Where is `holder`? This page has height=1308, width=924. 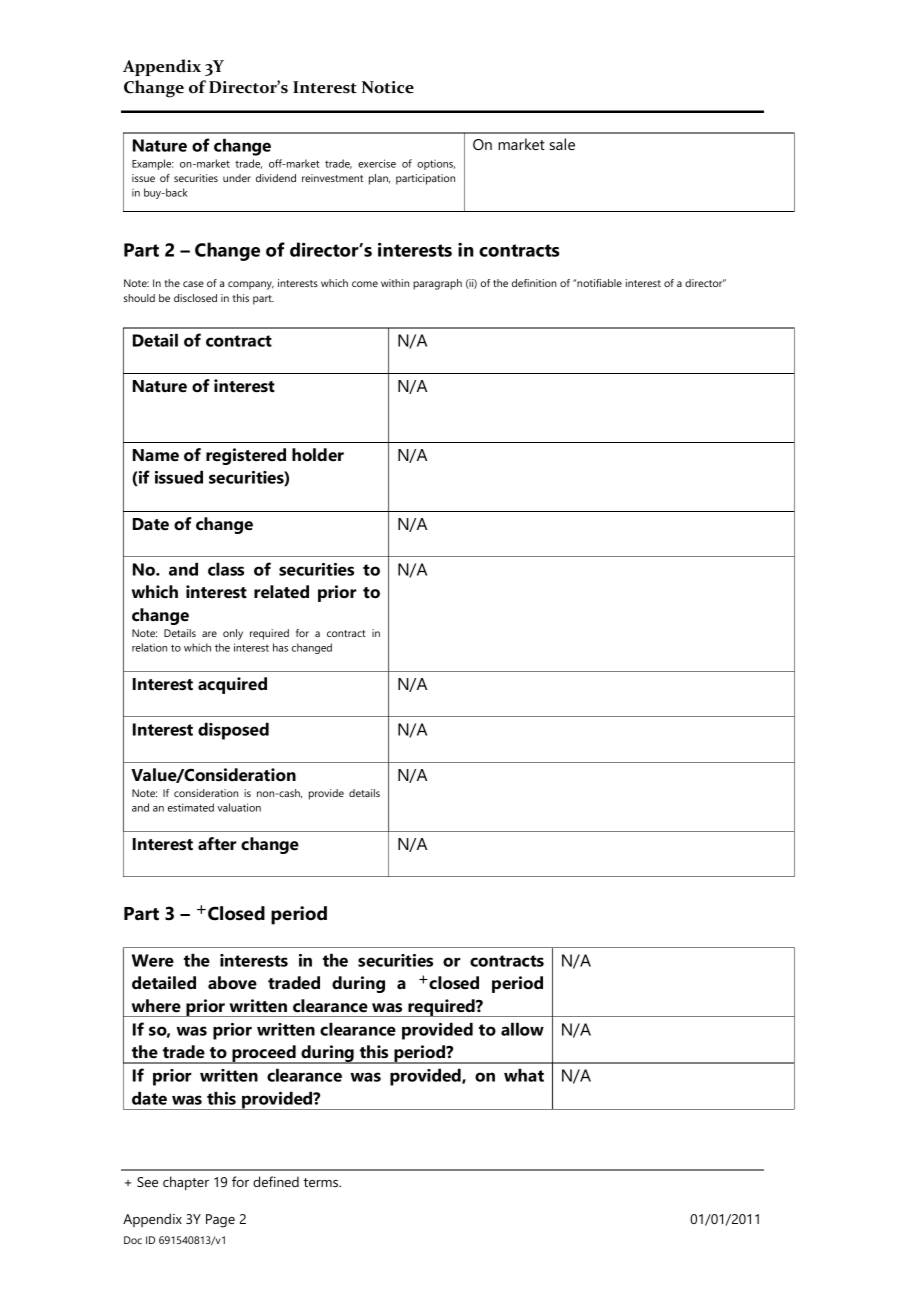 holder is located at coordinates (318, 454).
